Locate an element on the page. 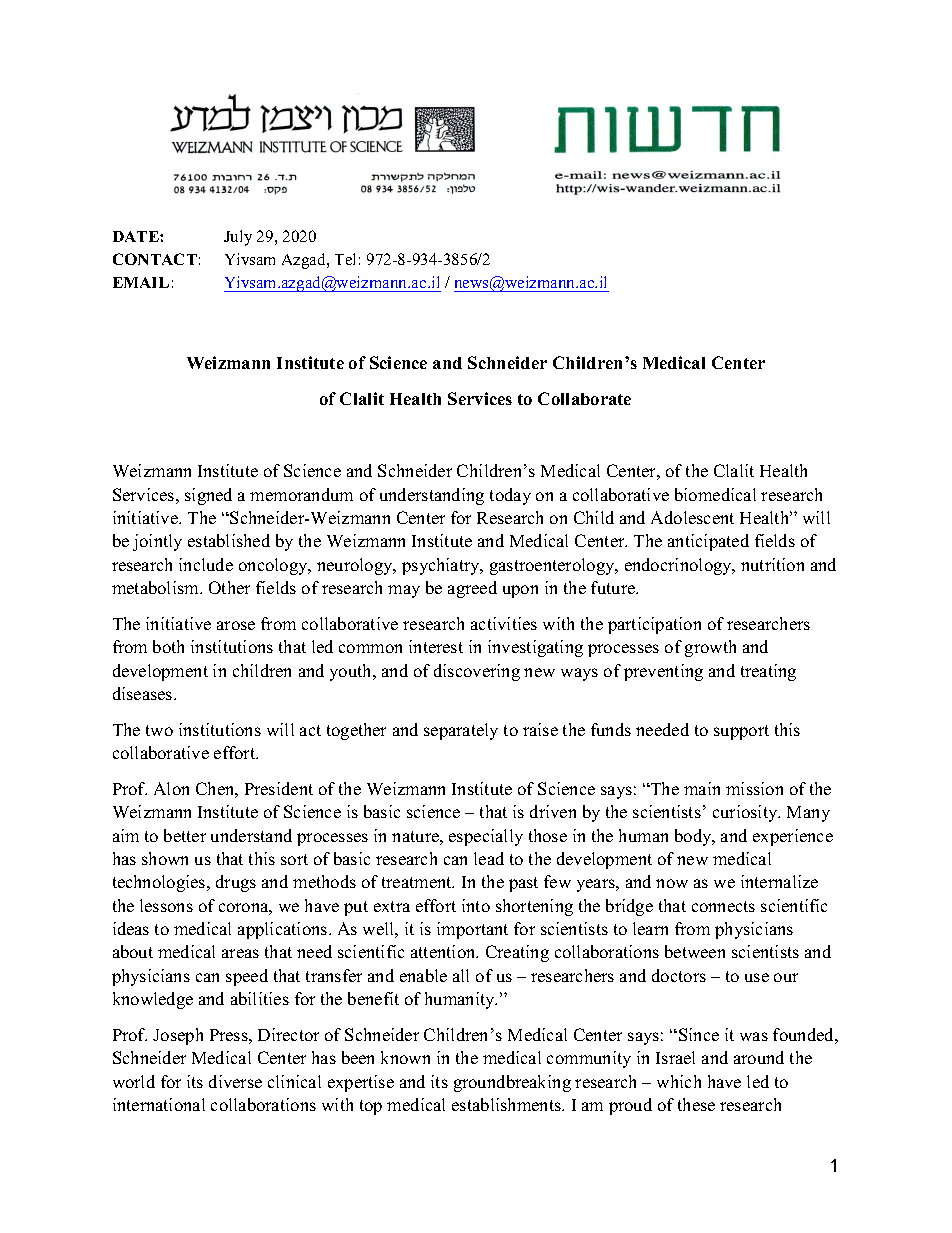 The height and width of the page is (1233, 952). Adolescent is located at coordinates (692, 517).
